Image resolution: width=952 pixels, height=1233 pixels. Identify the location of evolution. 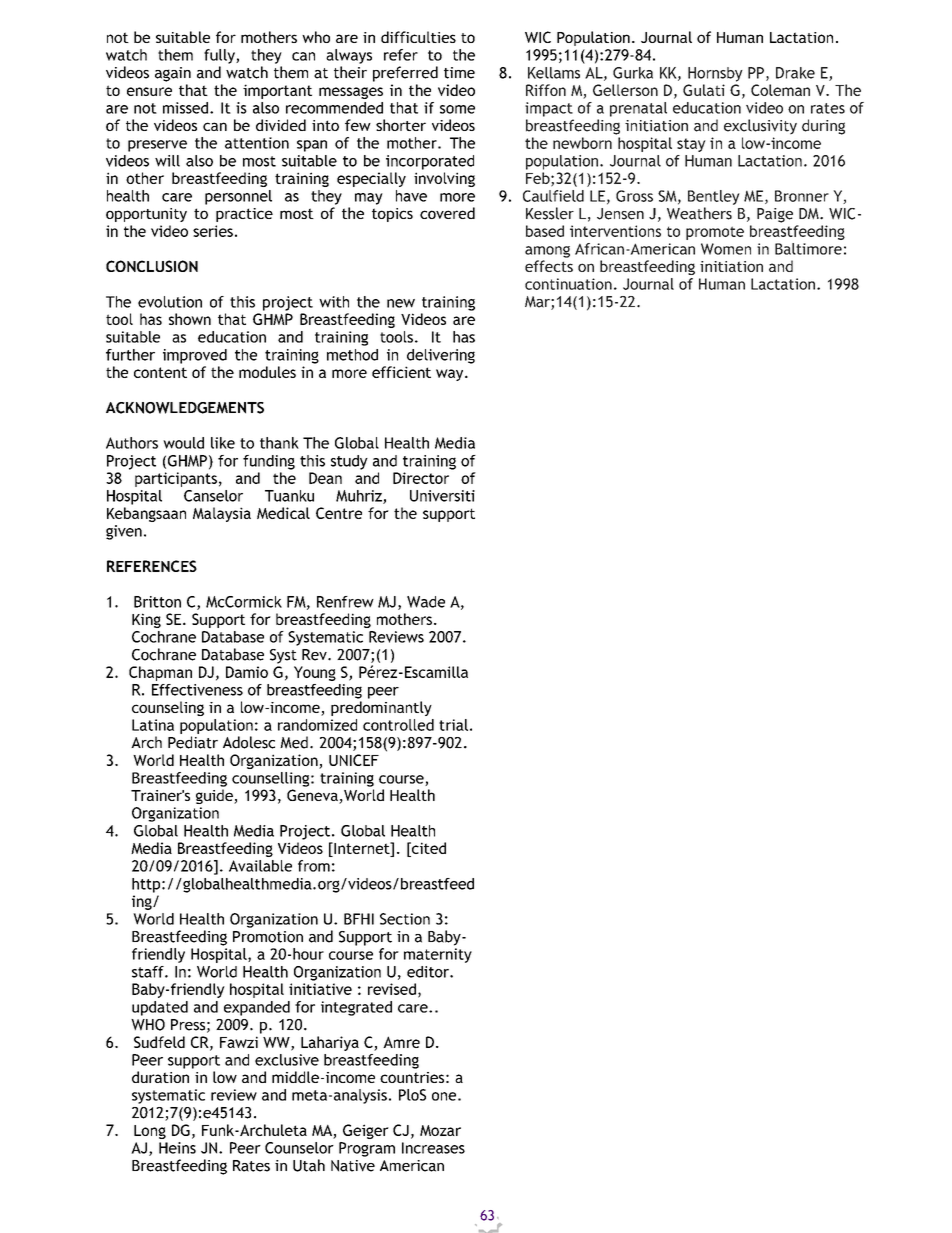
(170, 302).
